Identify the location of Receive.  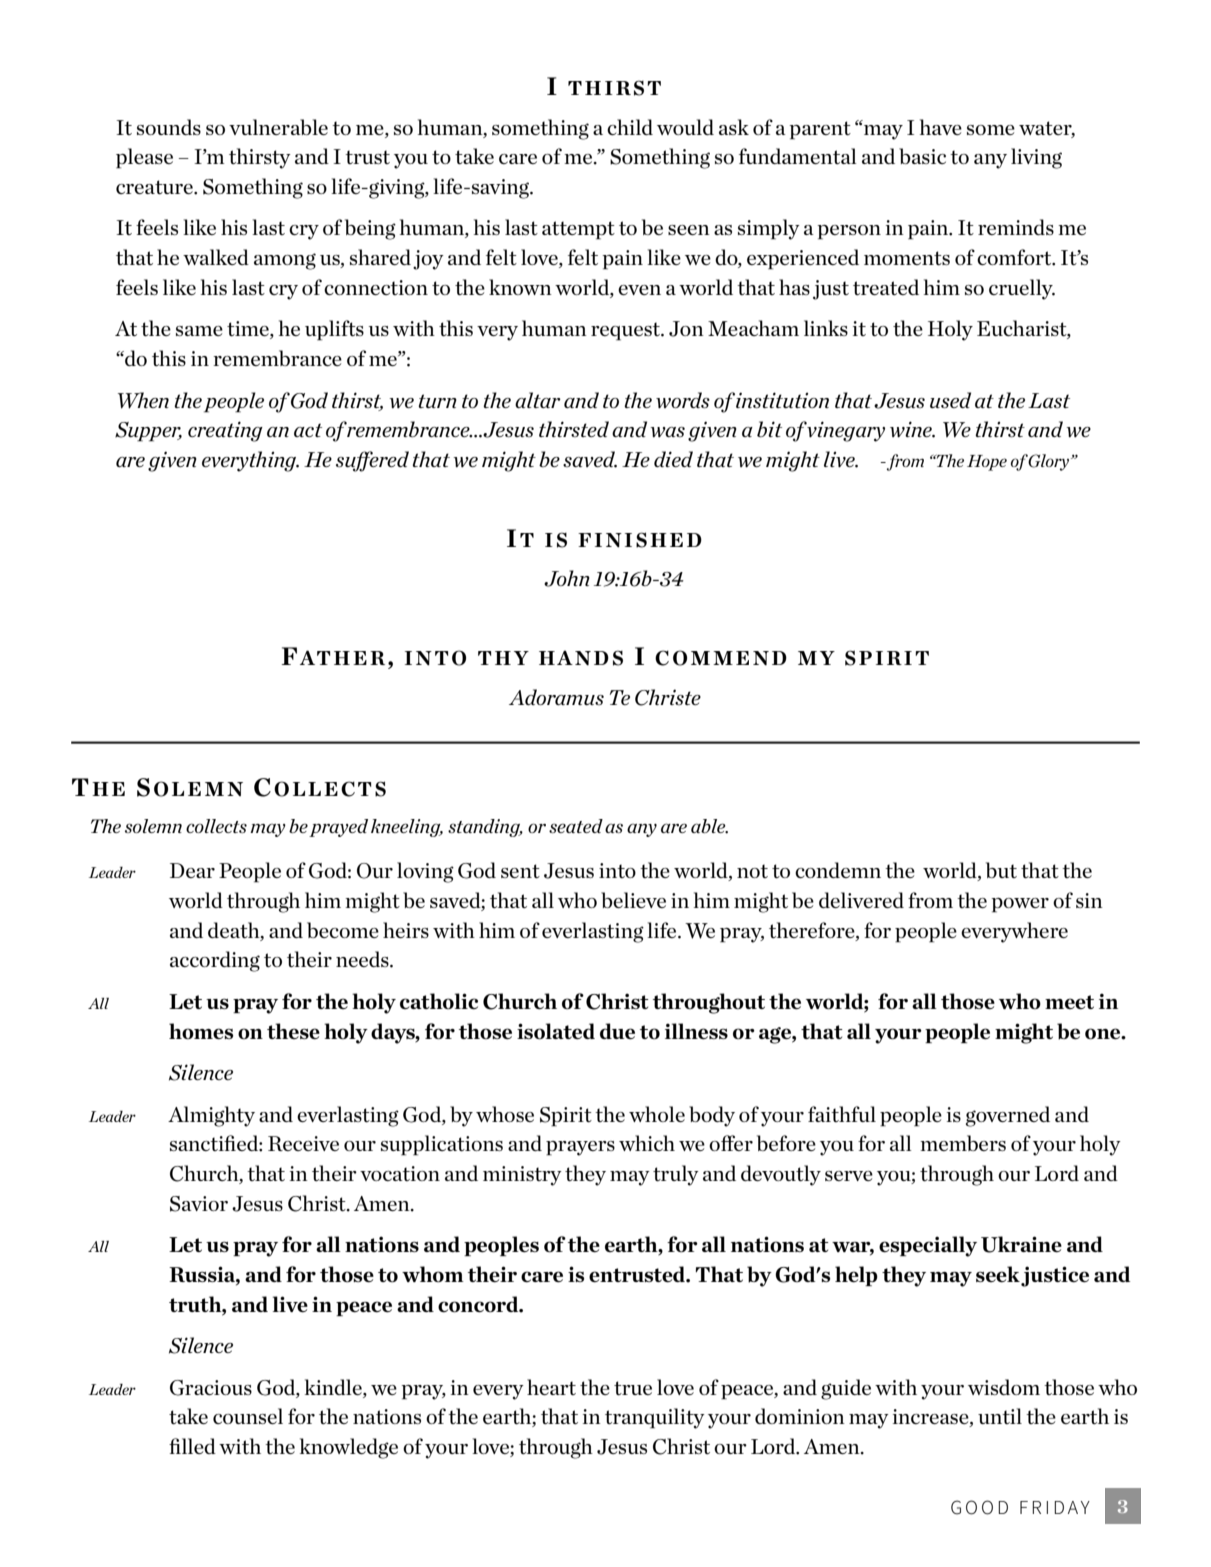
(303, 1143).
